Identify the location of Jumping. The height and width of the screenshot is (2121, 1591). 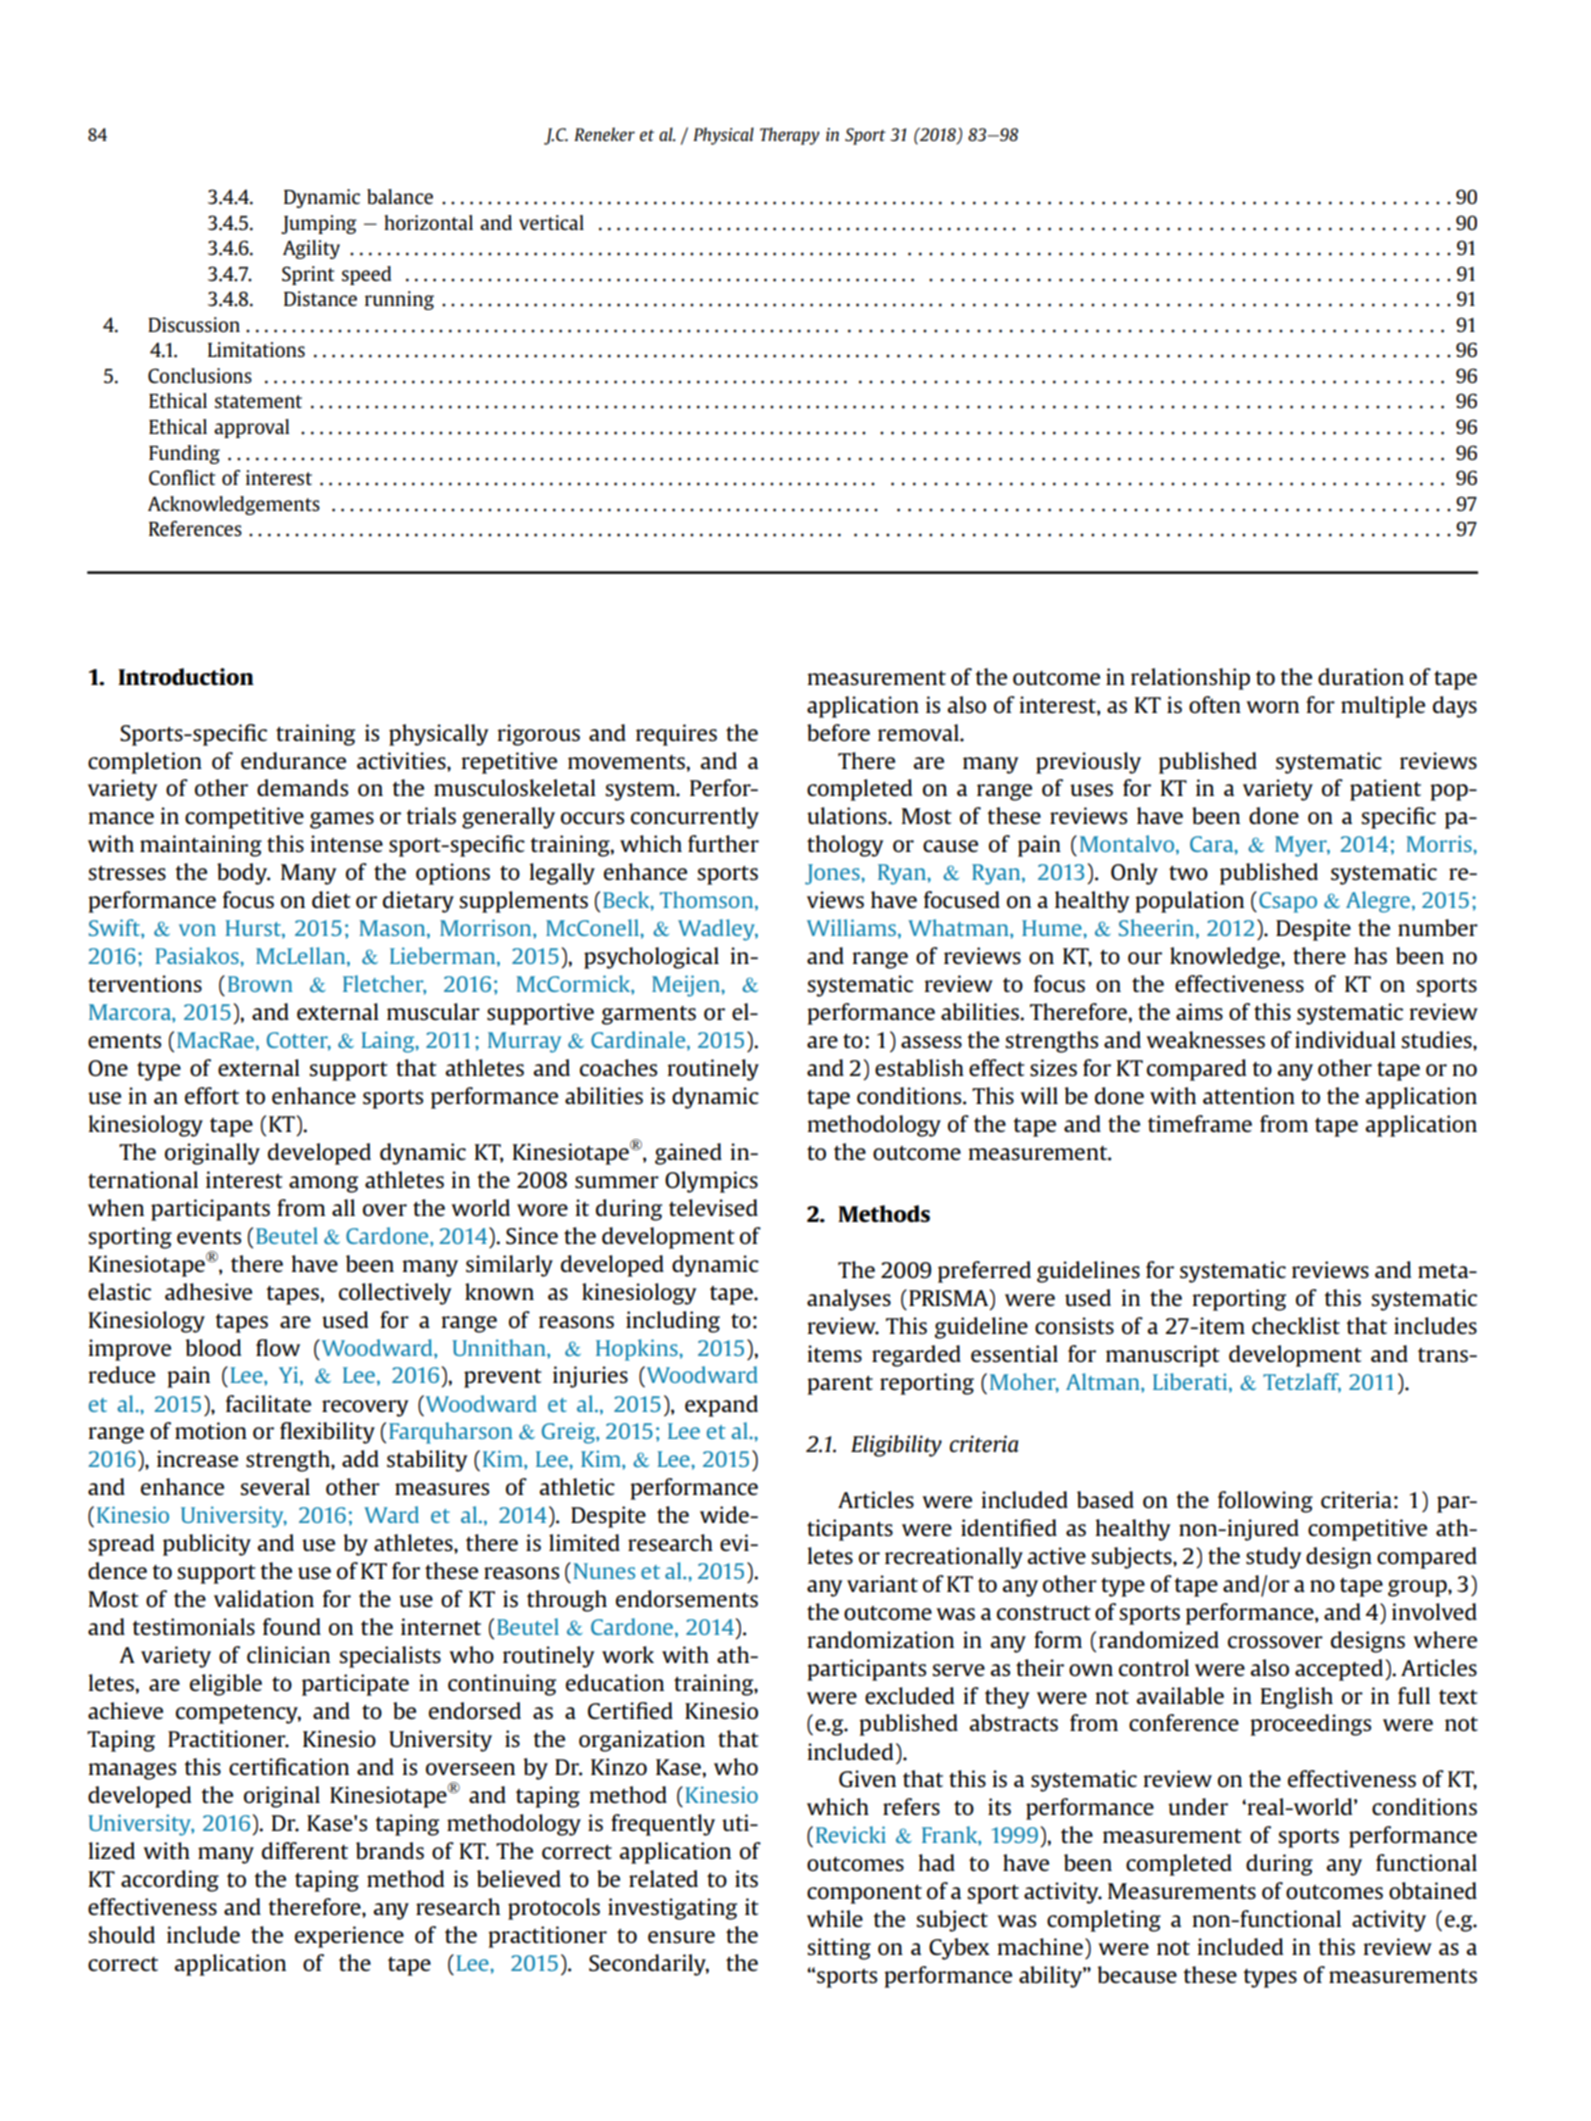
(319, 224).
